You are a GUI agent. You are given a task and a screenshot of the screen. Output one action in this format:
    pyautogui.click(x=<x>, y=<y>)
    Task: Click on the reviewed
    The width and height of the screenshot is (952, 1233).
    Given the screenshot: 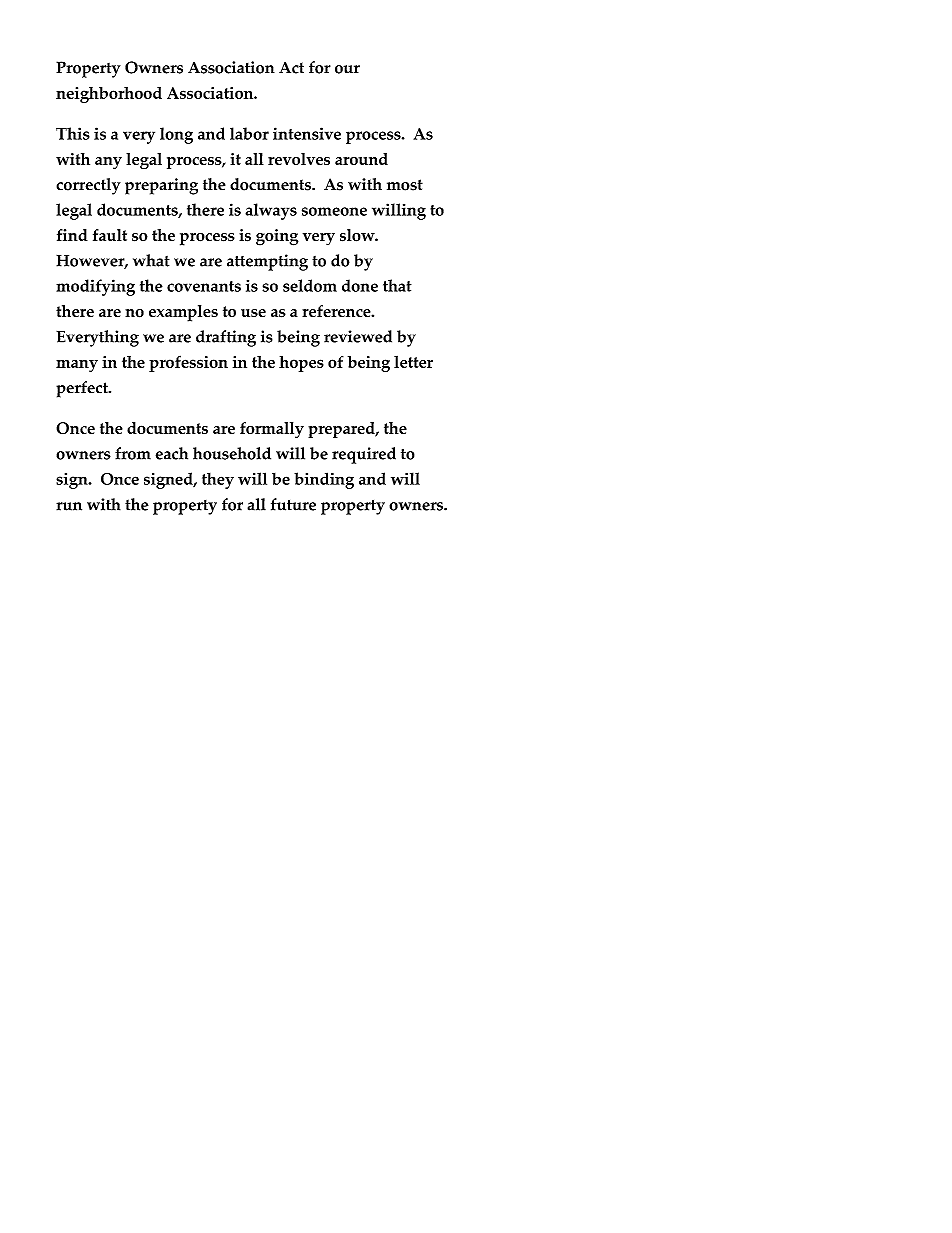 What is the action you would take?
    pyautogui.click(x=358, y=336)
